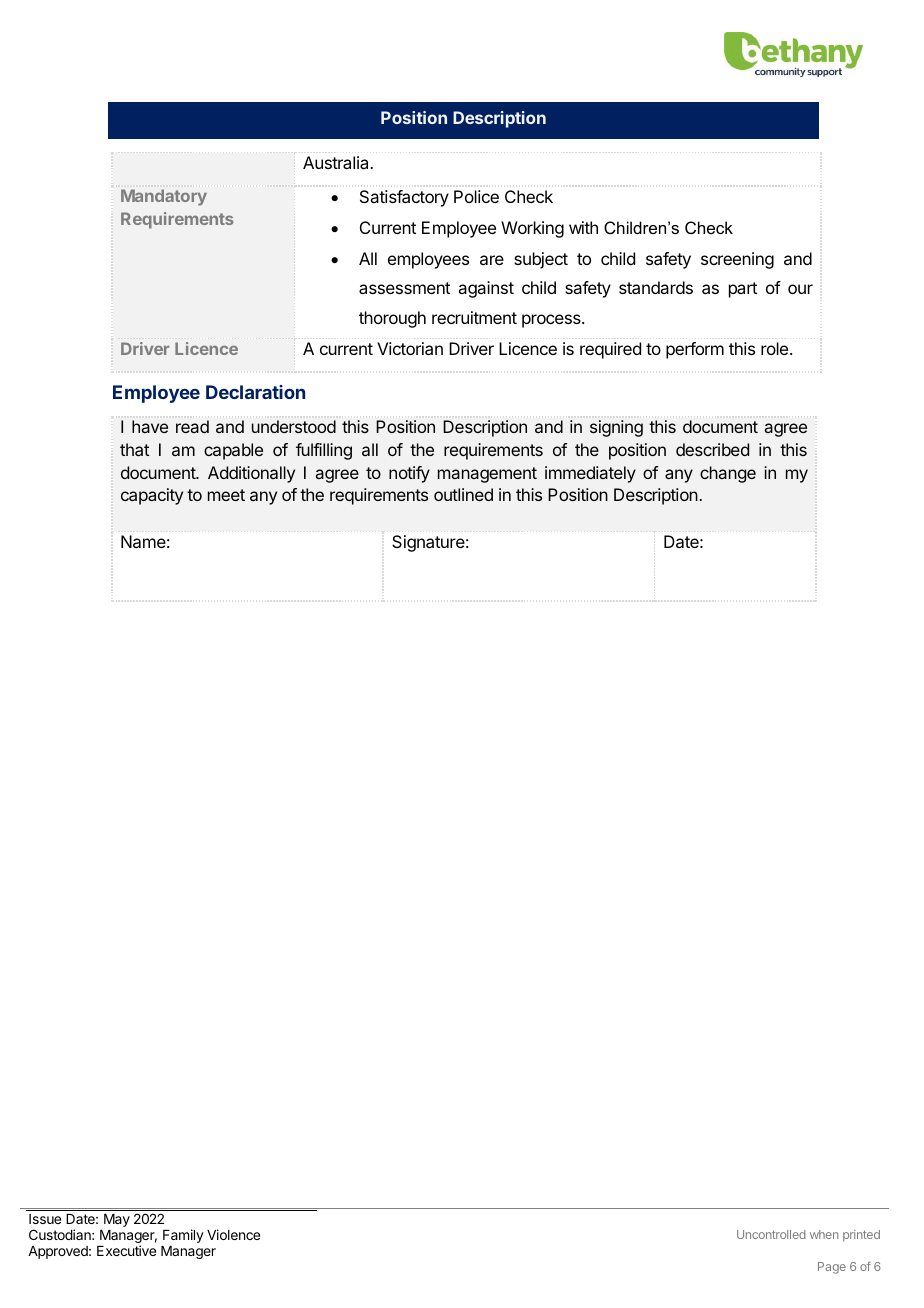  I want to click on screening, so click(737, 260).
